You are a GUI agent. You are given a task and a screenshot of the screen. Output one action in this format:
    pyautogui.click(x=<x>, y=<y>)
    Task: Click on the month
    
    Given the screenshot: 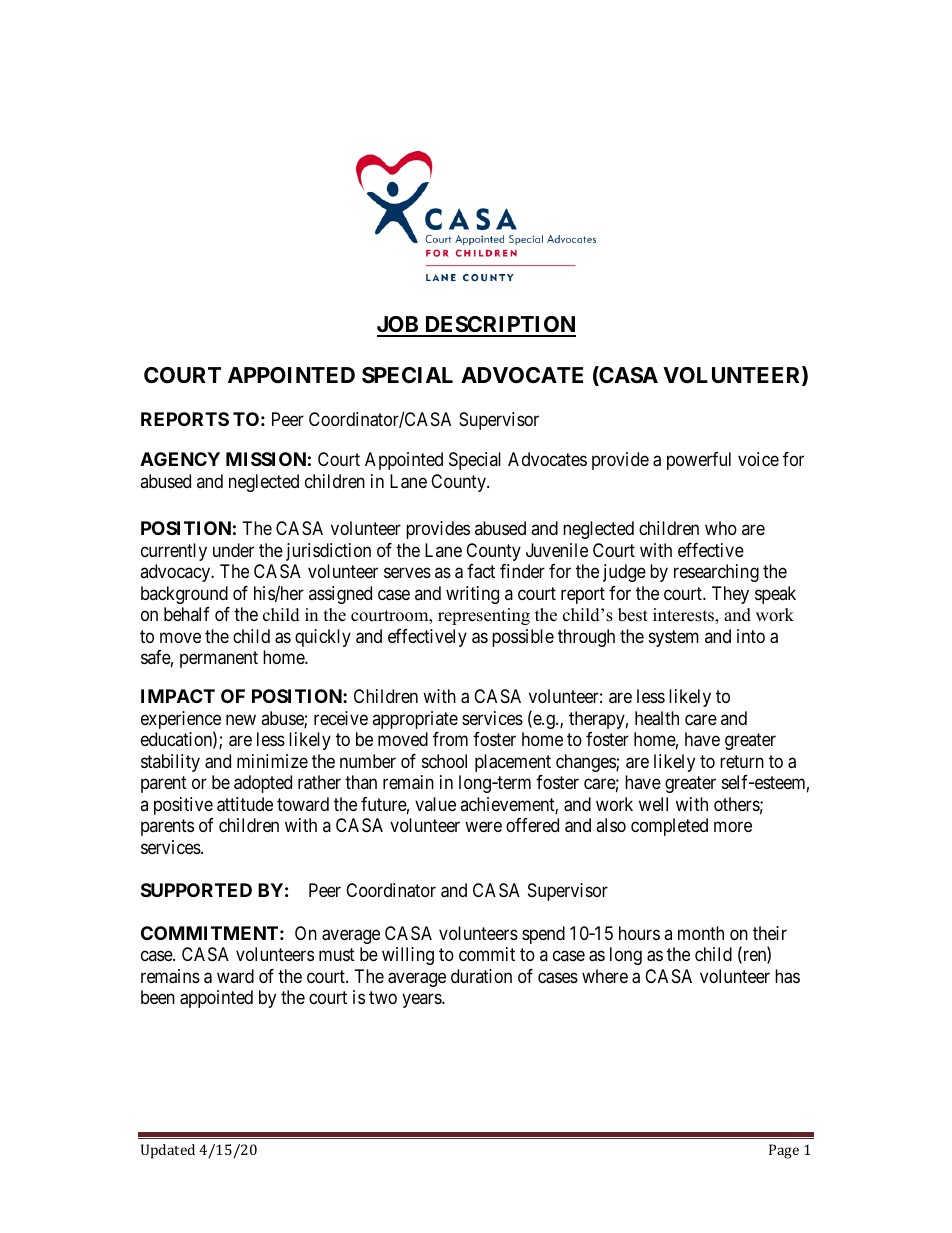 What is the action you would take?
    pyautogui.click(x=701, y=933)
